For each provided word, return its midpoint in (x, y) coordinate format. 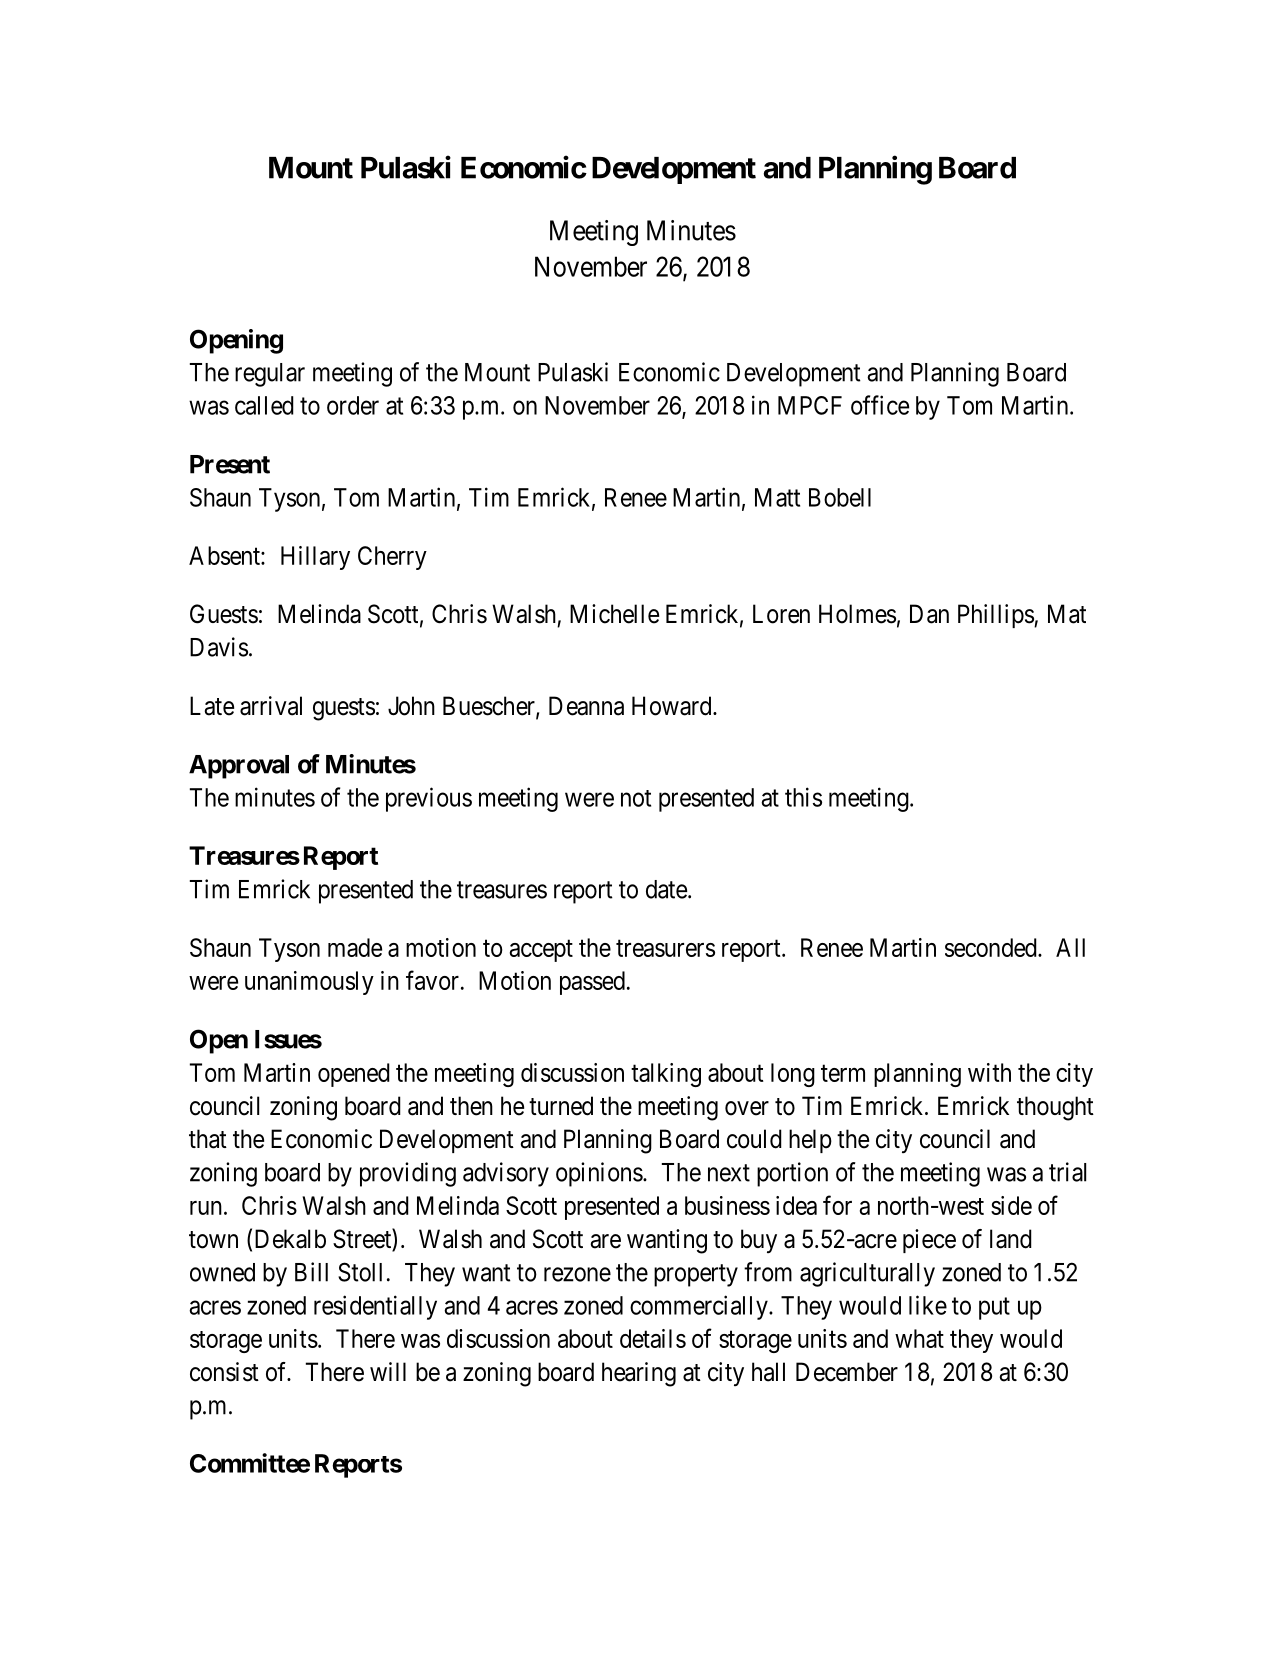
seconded (992, 947)
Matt (777, 497)
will (388, 1371)
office (880, 405)
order (353, 405)
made (355, 947)
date (666, 889)
